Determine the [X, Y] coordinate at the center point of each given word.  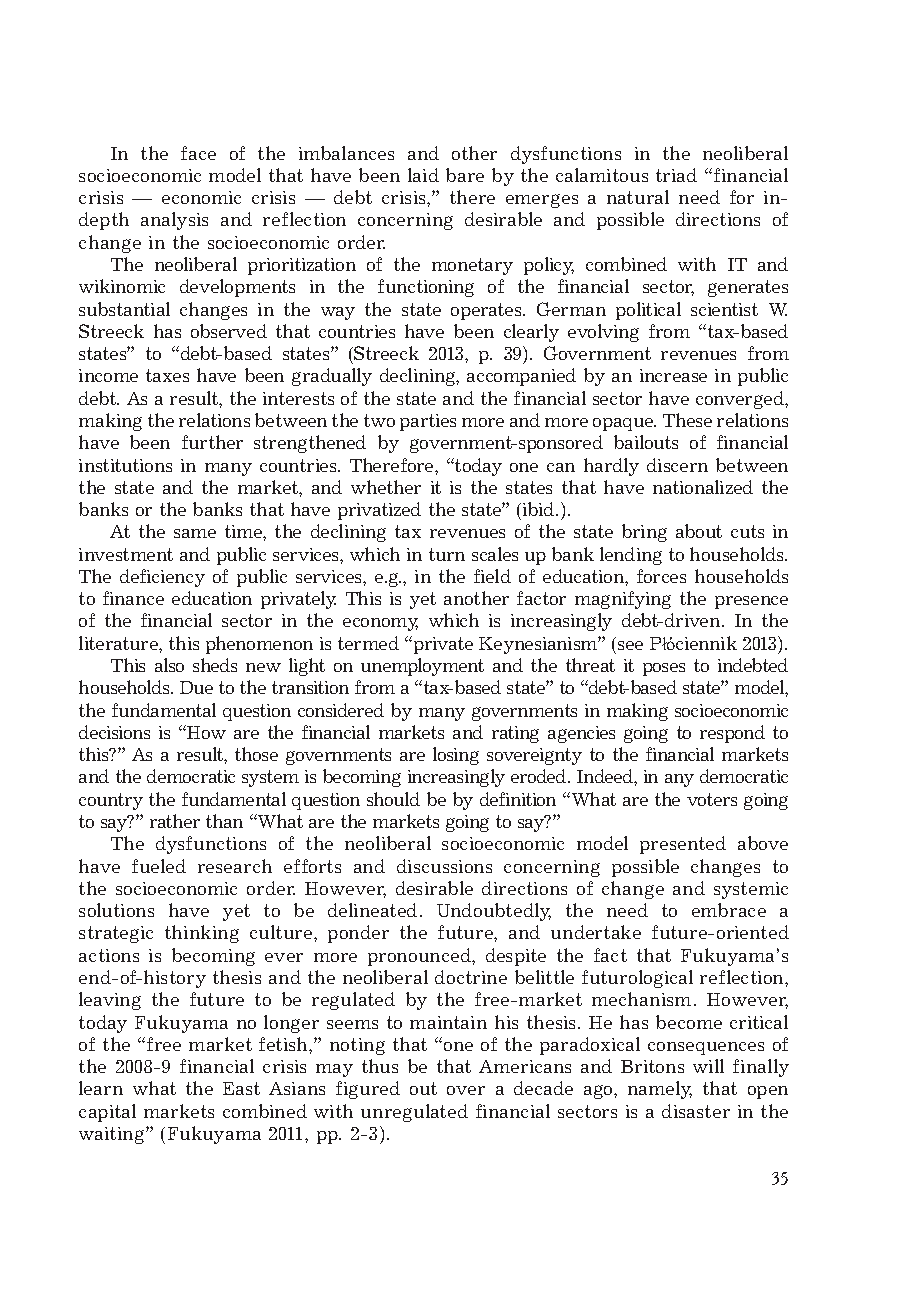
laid [423, 175]
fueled [159, 866]
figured [368, 1090]
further [212, 442]
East [241, 1088]
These [687, 420]
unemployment [422, 667]
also [169, 665]
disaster [696, 1111]
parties [428, 422]
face [198, 153]
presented [683, 845]
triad [676, 175]
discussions [444, 866]
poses [664, 669]
